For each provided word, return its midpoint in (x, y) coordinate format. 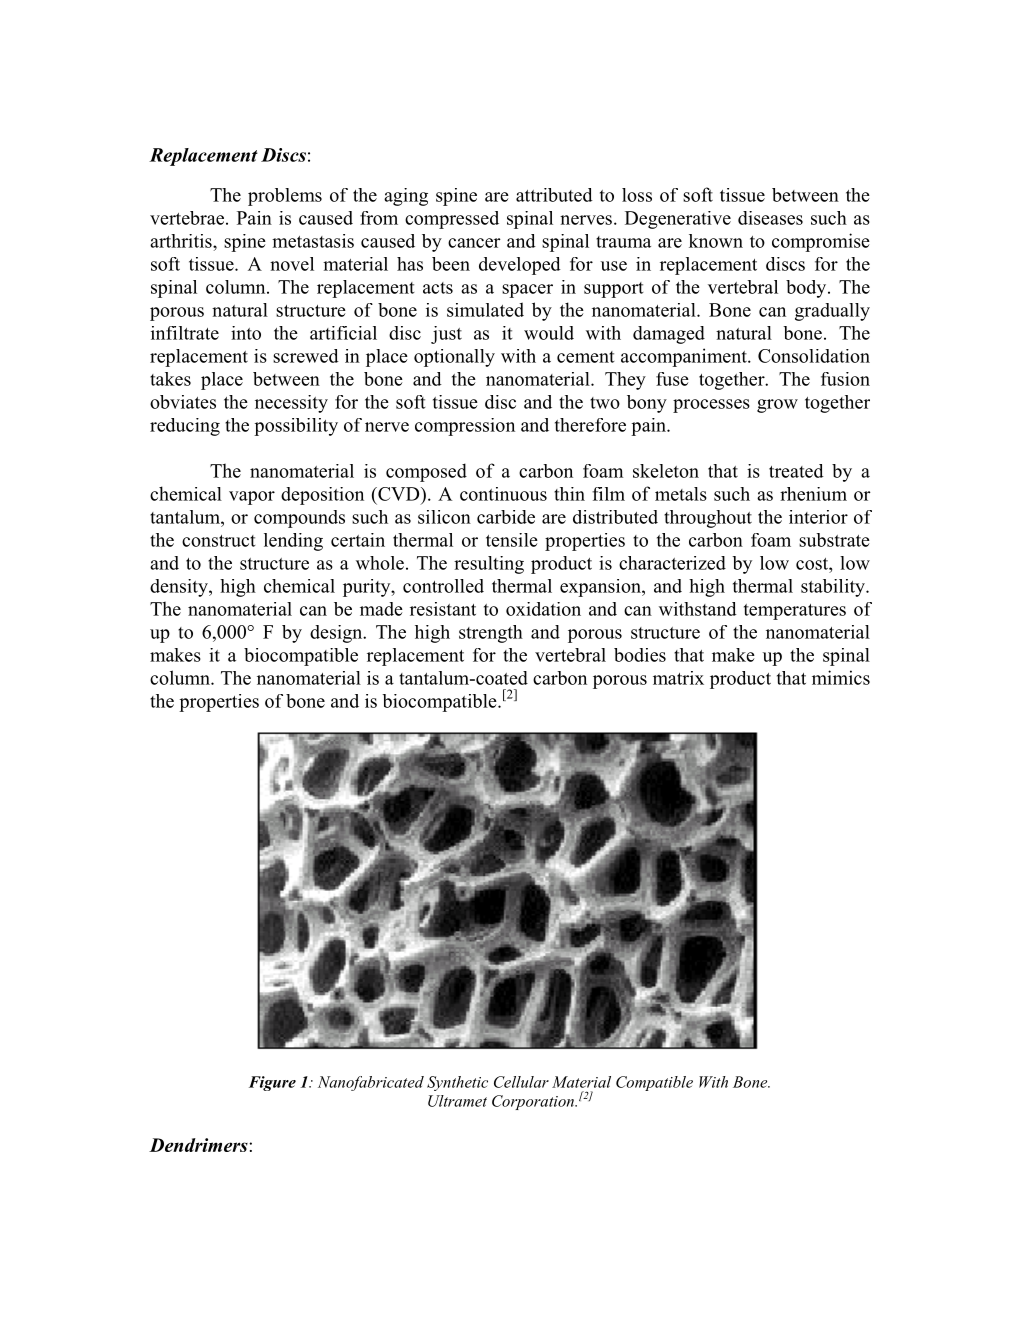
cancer (474, 243)
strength (491, 634)
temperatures (795, 612)
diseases (770, 218)
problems (285, 197)
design (337, 634)
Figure (272, 1083)
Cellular (521, 1082)
